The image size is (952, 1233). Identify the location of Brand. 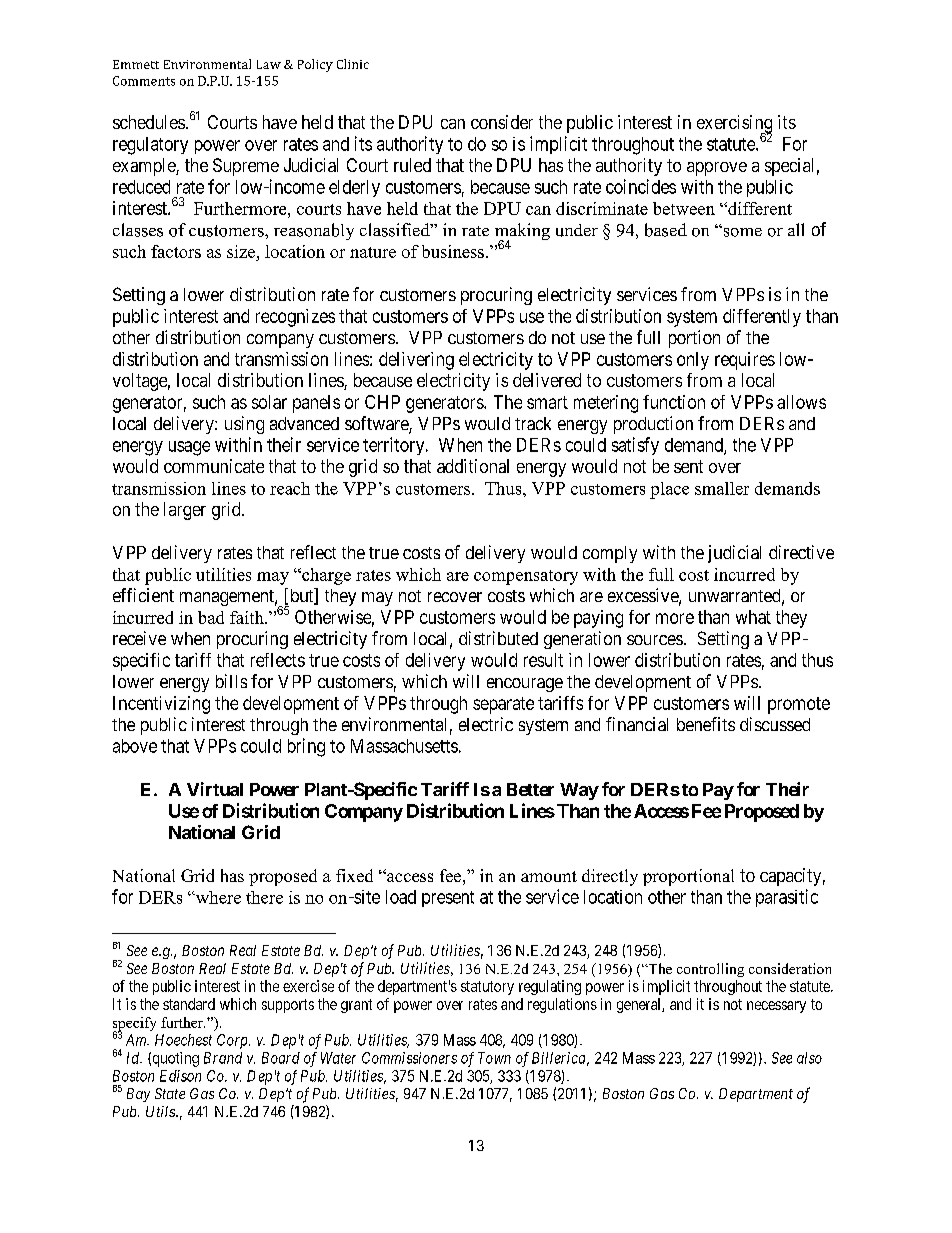
(223, 1058).
